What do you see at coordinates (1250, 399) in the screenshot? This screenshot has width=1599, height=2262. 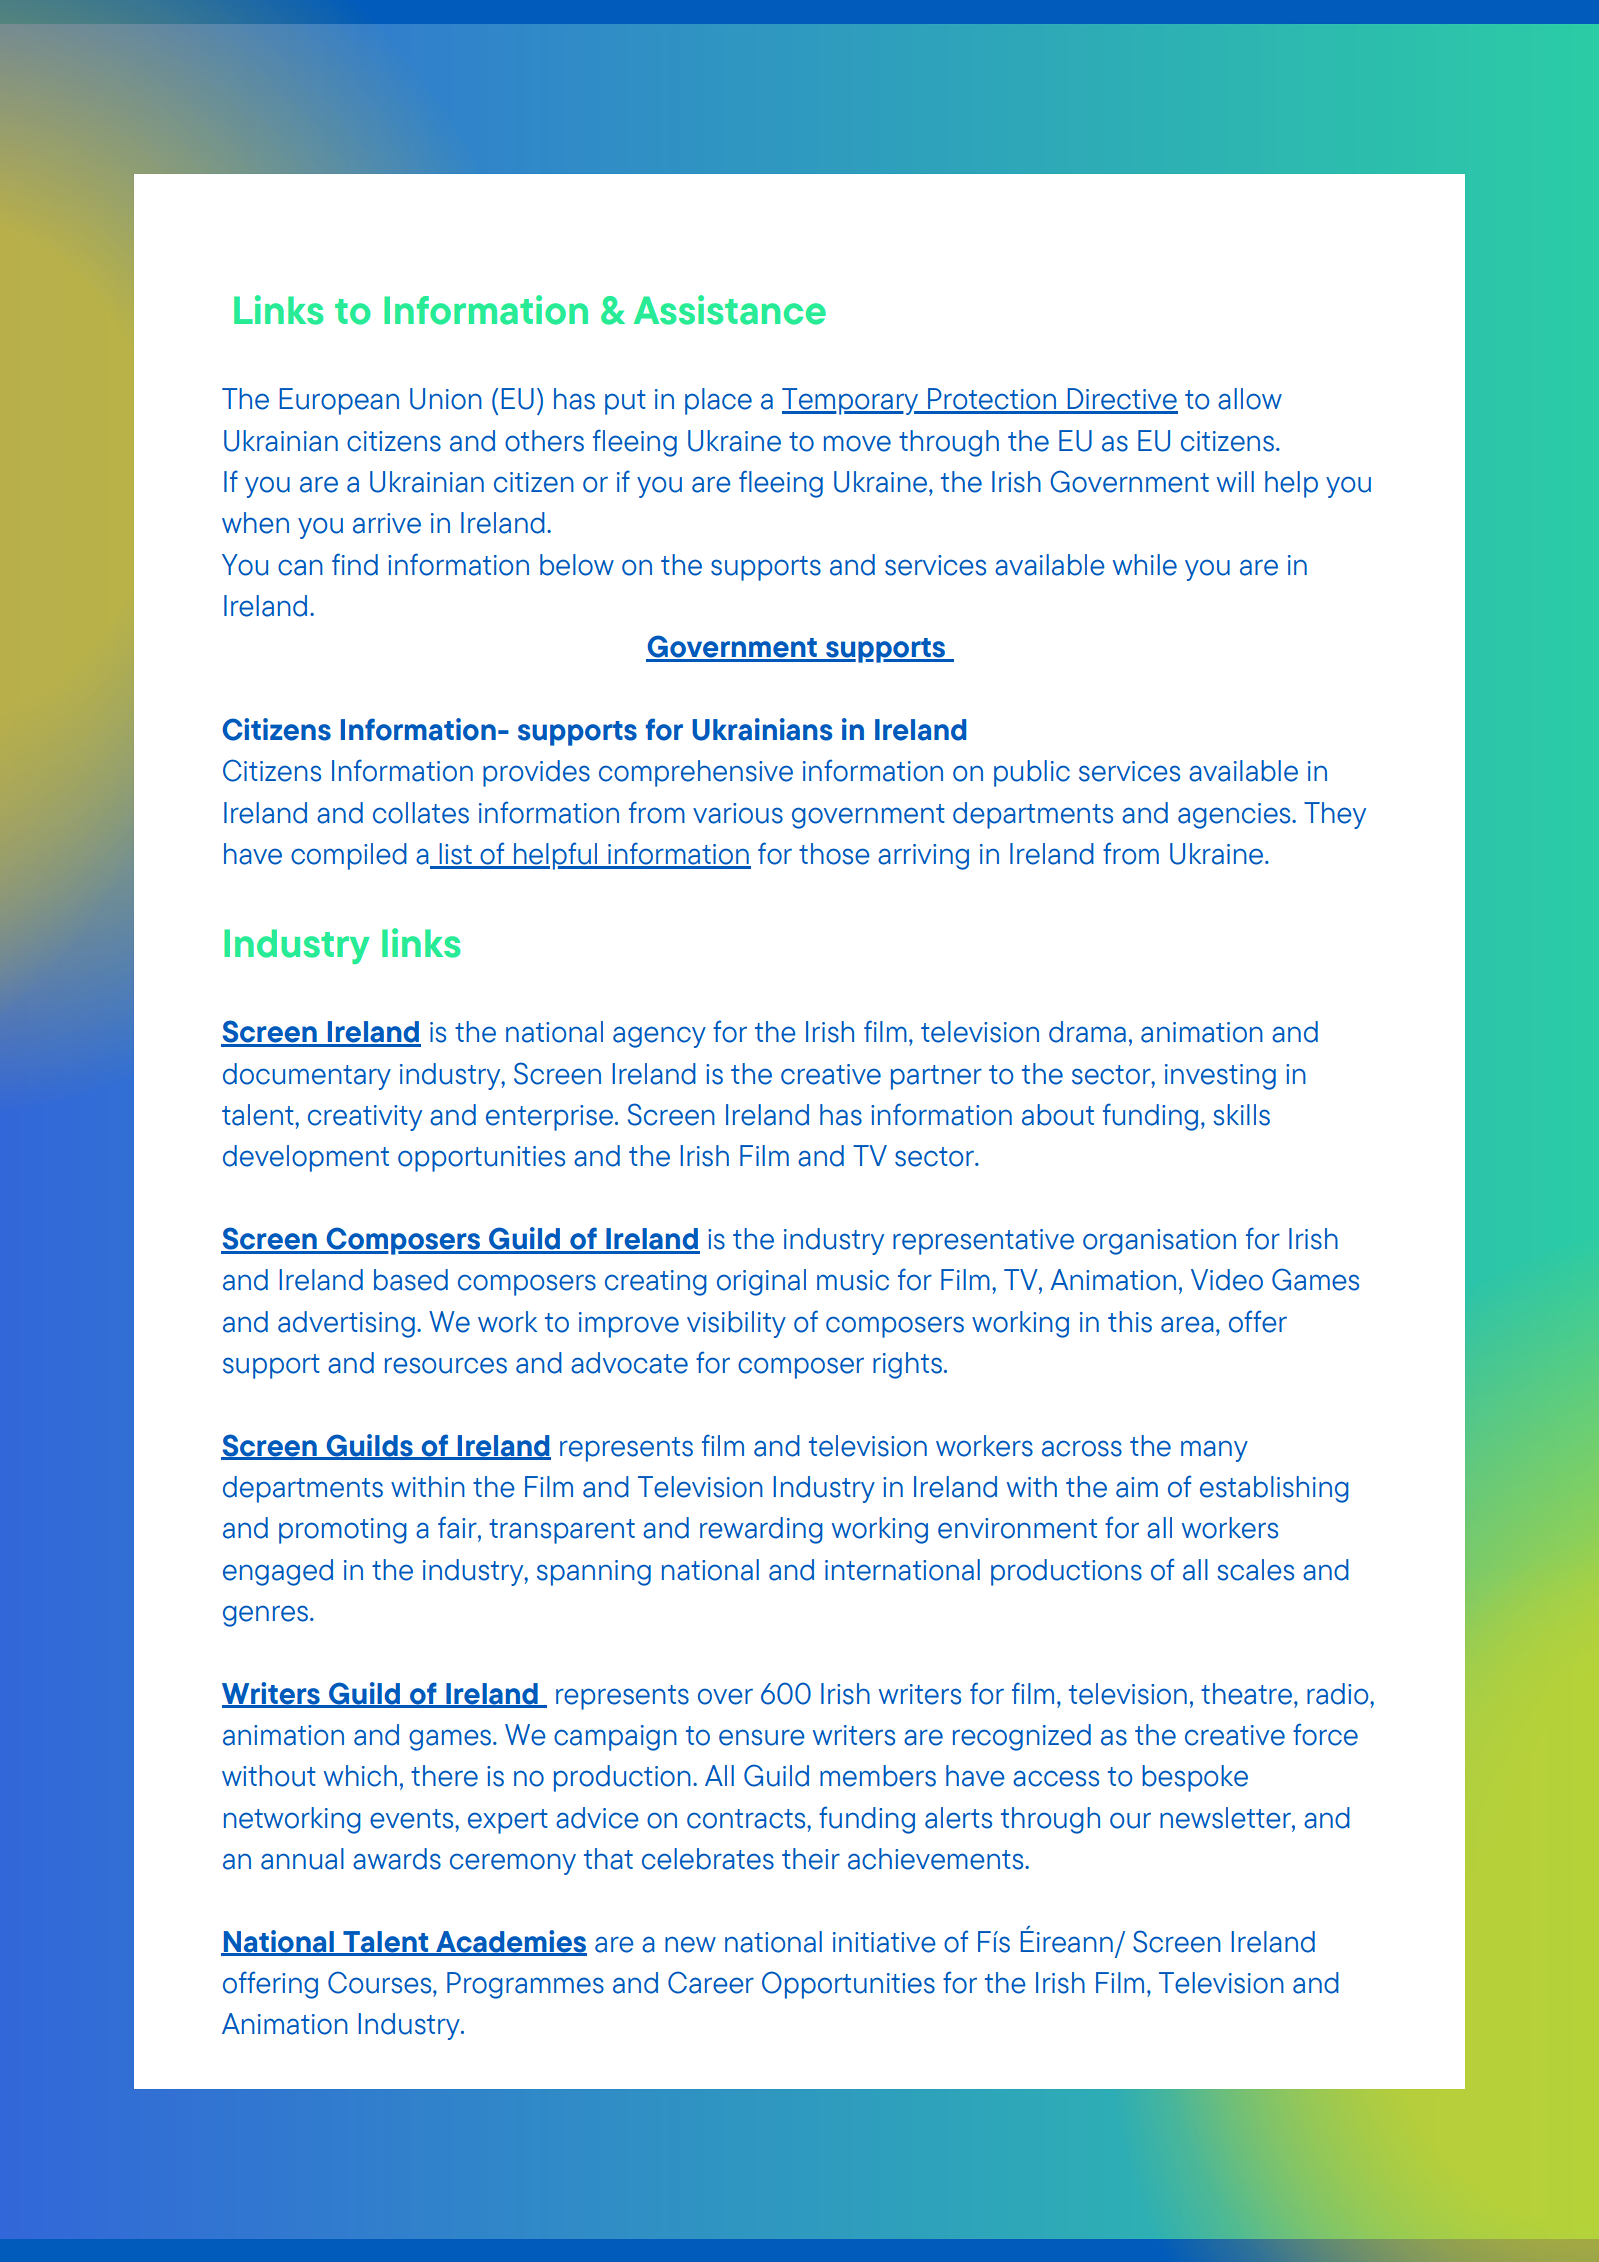 I see `allow` at bounding box center [1250, 399].
